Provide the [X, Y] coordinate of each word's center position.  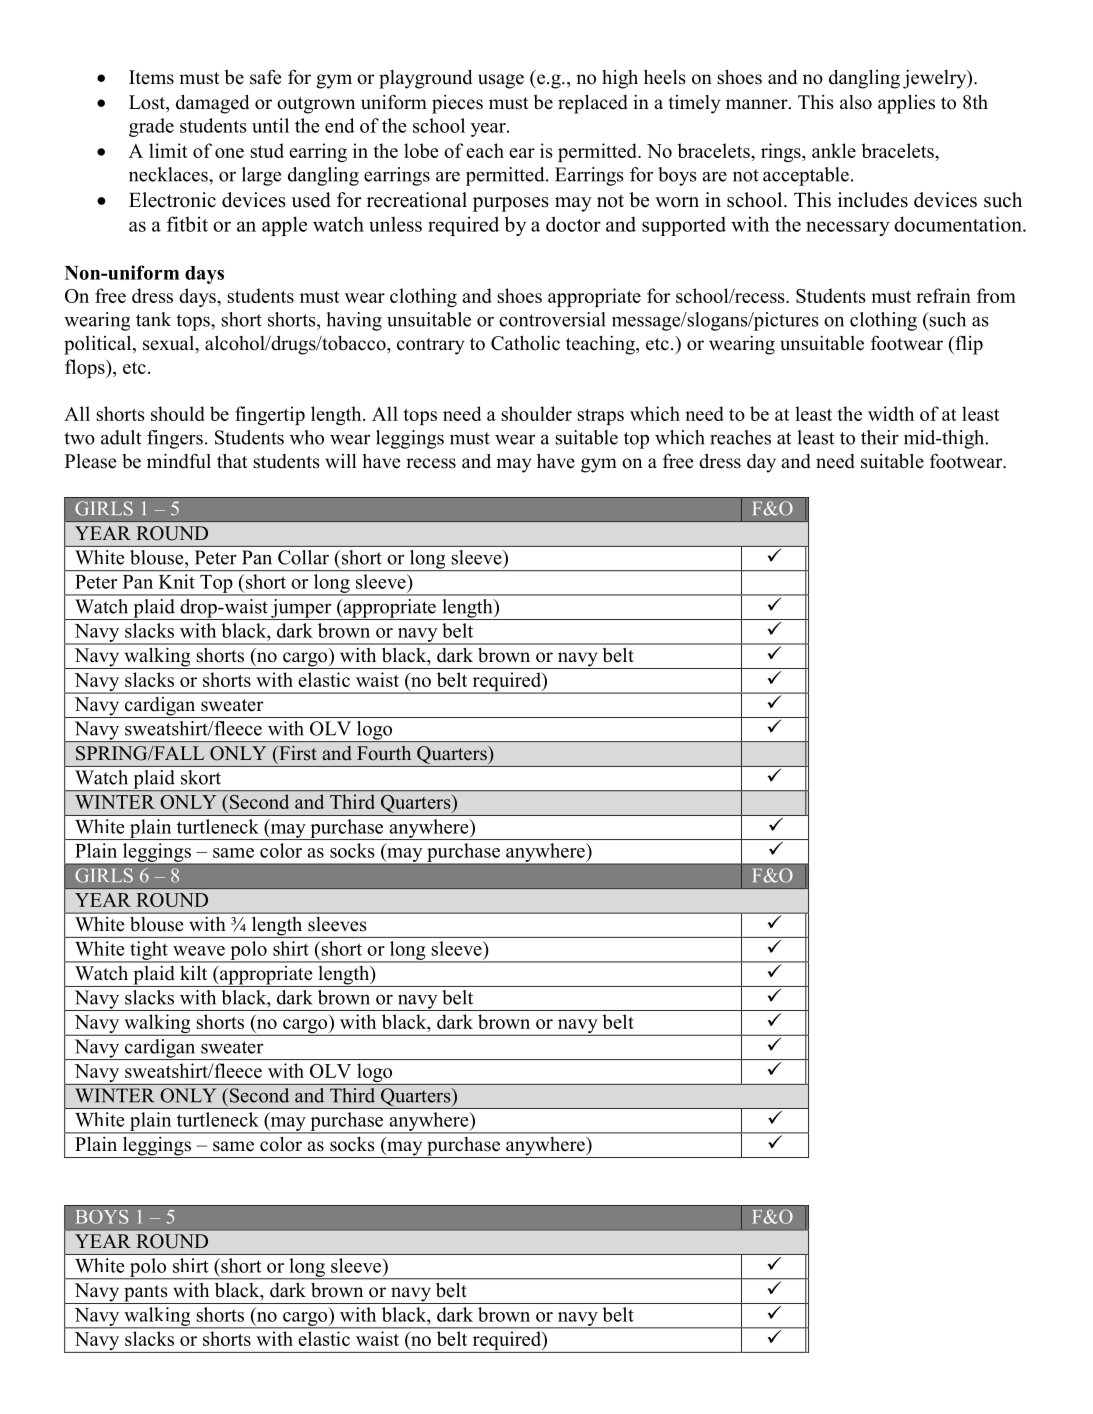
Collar [303, 557]
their [880, 437]
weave [199, 951]
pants [146, 1294]
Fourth [384, 753]
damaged [212, 104]
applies [906, 104]
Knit [177, 581]
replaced [593, 104]
